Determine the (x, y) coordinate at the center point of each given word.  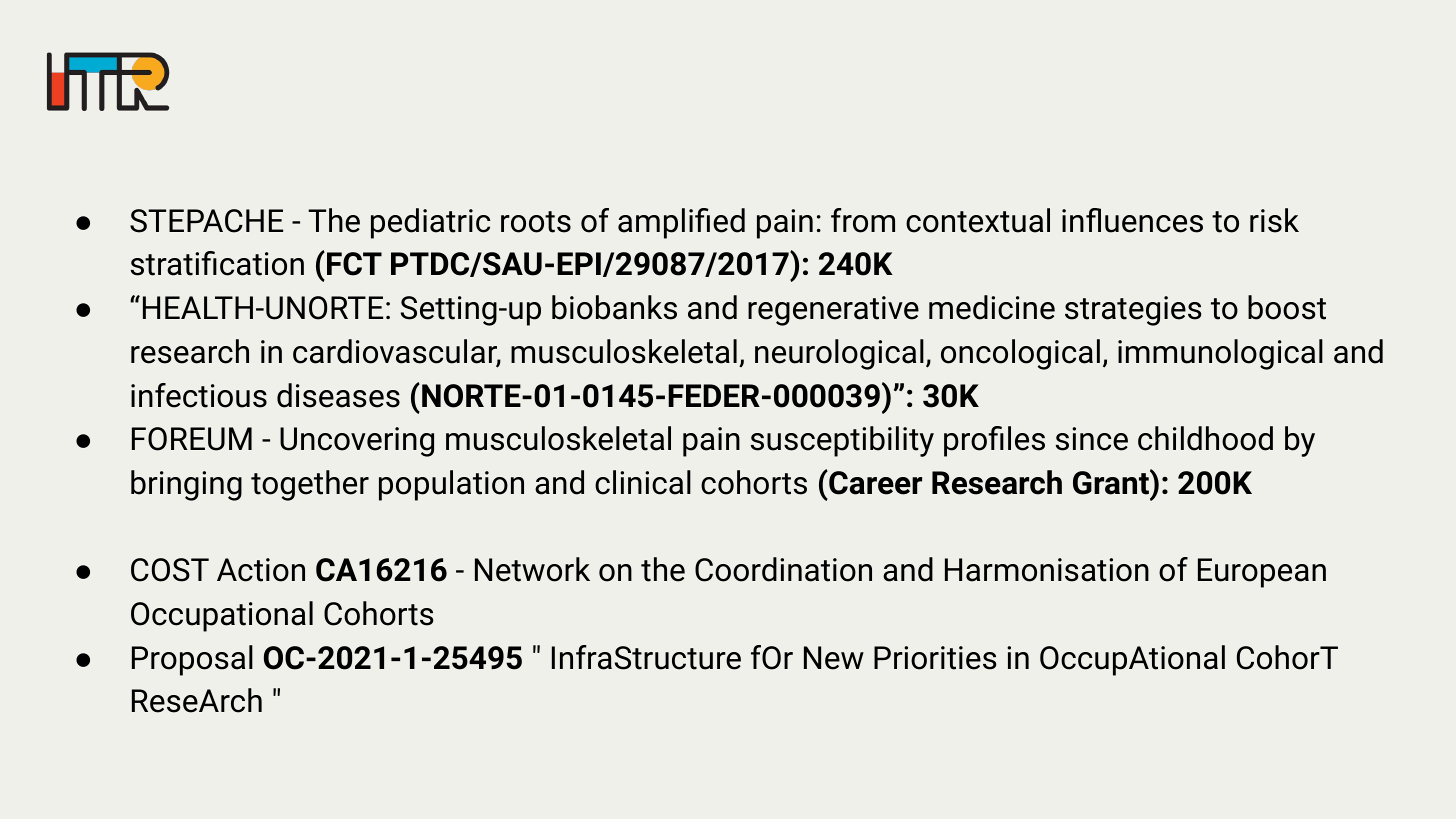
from (863, 220)
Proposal (192, 660)
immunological (1220, 354)
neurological (839, 354)
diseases (338, 395)
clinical (643, 482)
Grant (1112, 482)
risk (1274, 220)
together (310, 485)
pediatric (430, 223)
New (834, 658)
